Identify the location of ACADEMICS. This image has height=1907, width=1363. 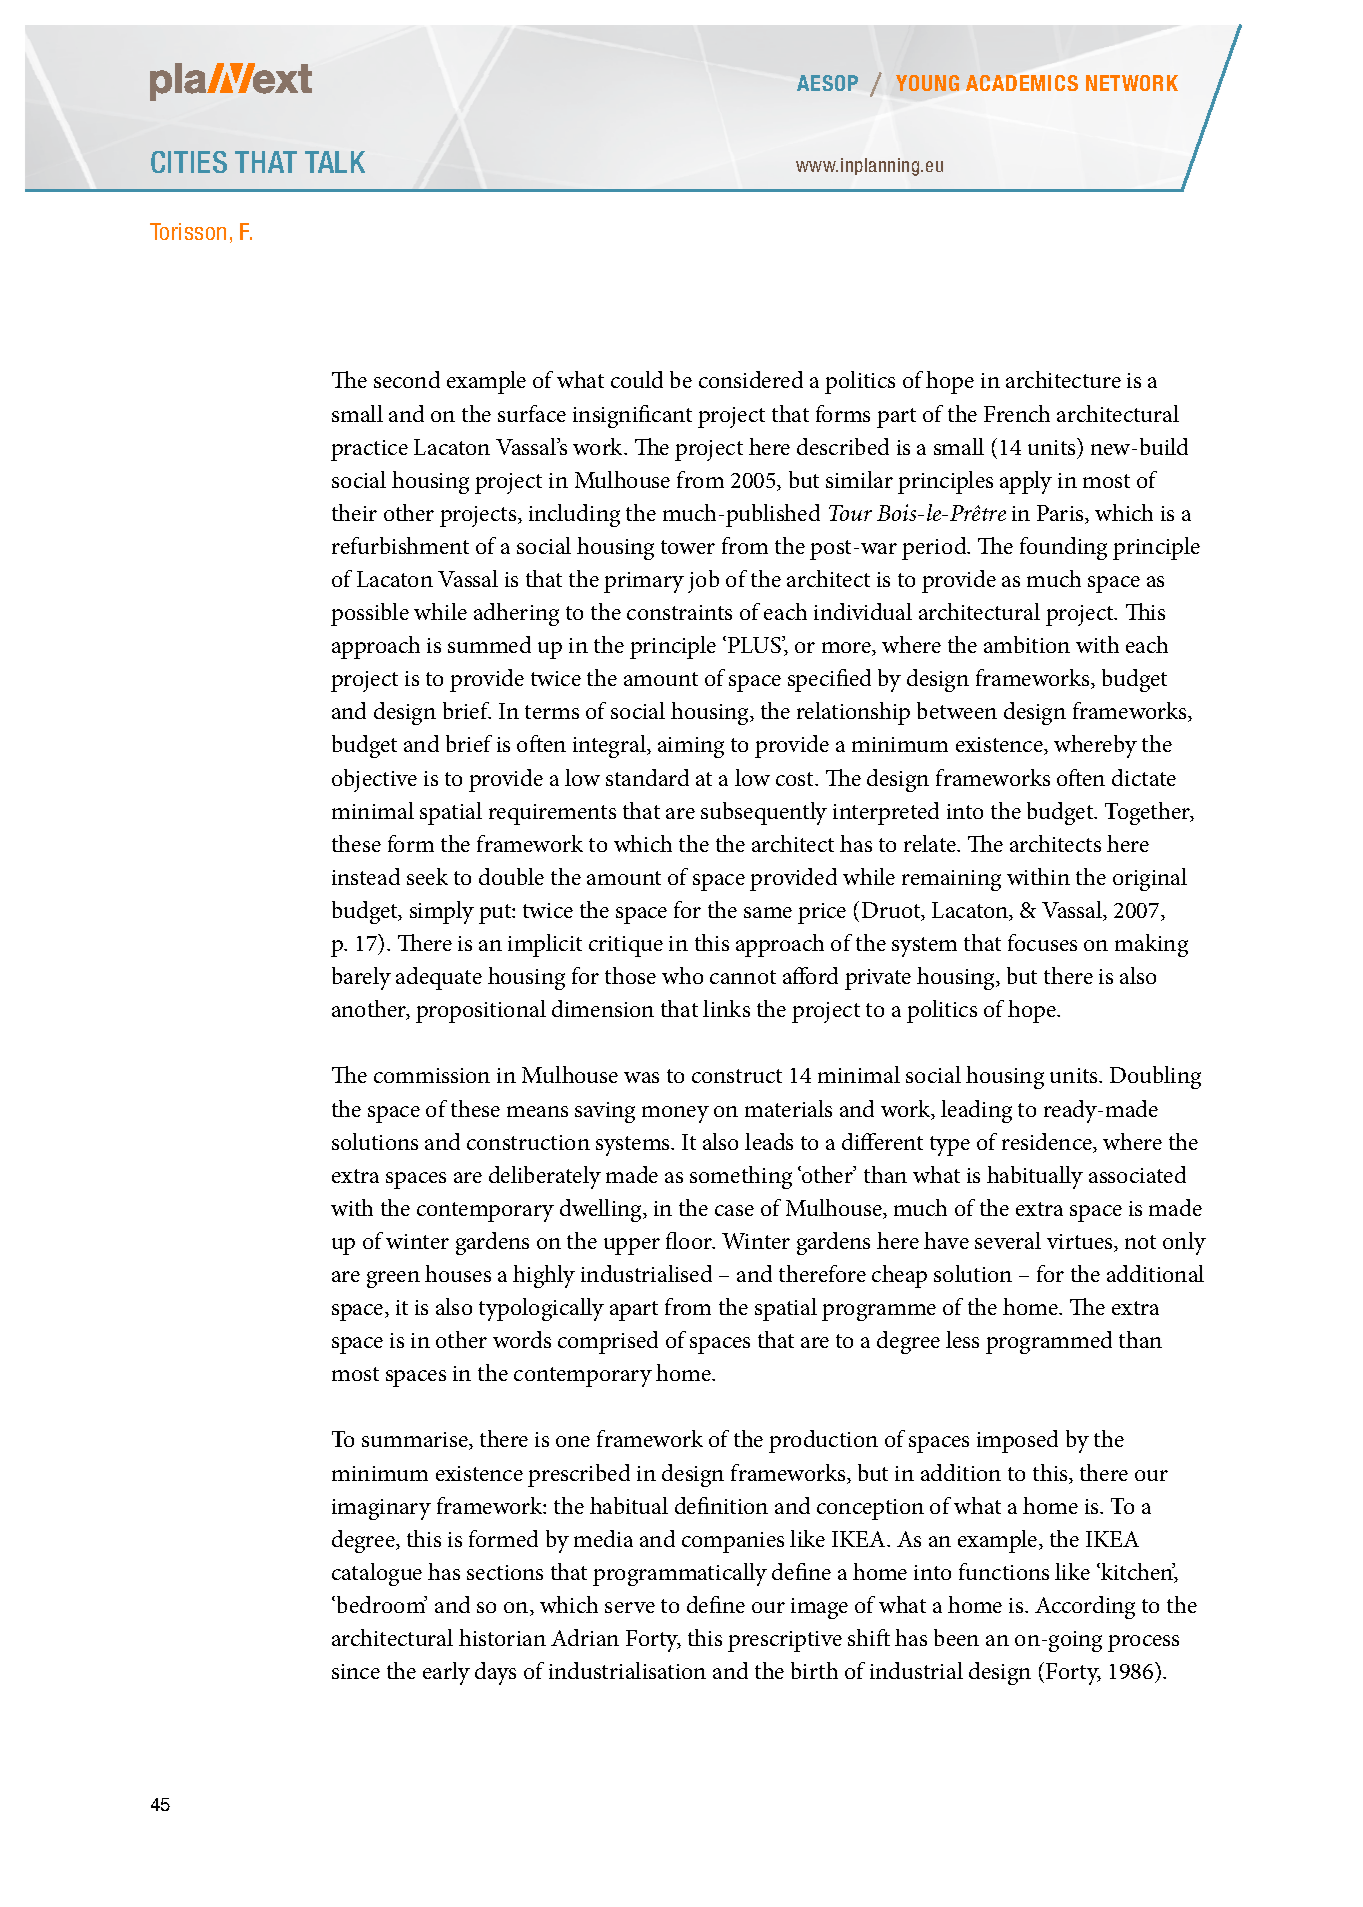
(1022, 83).
